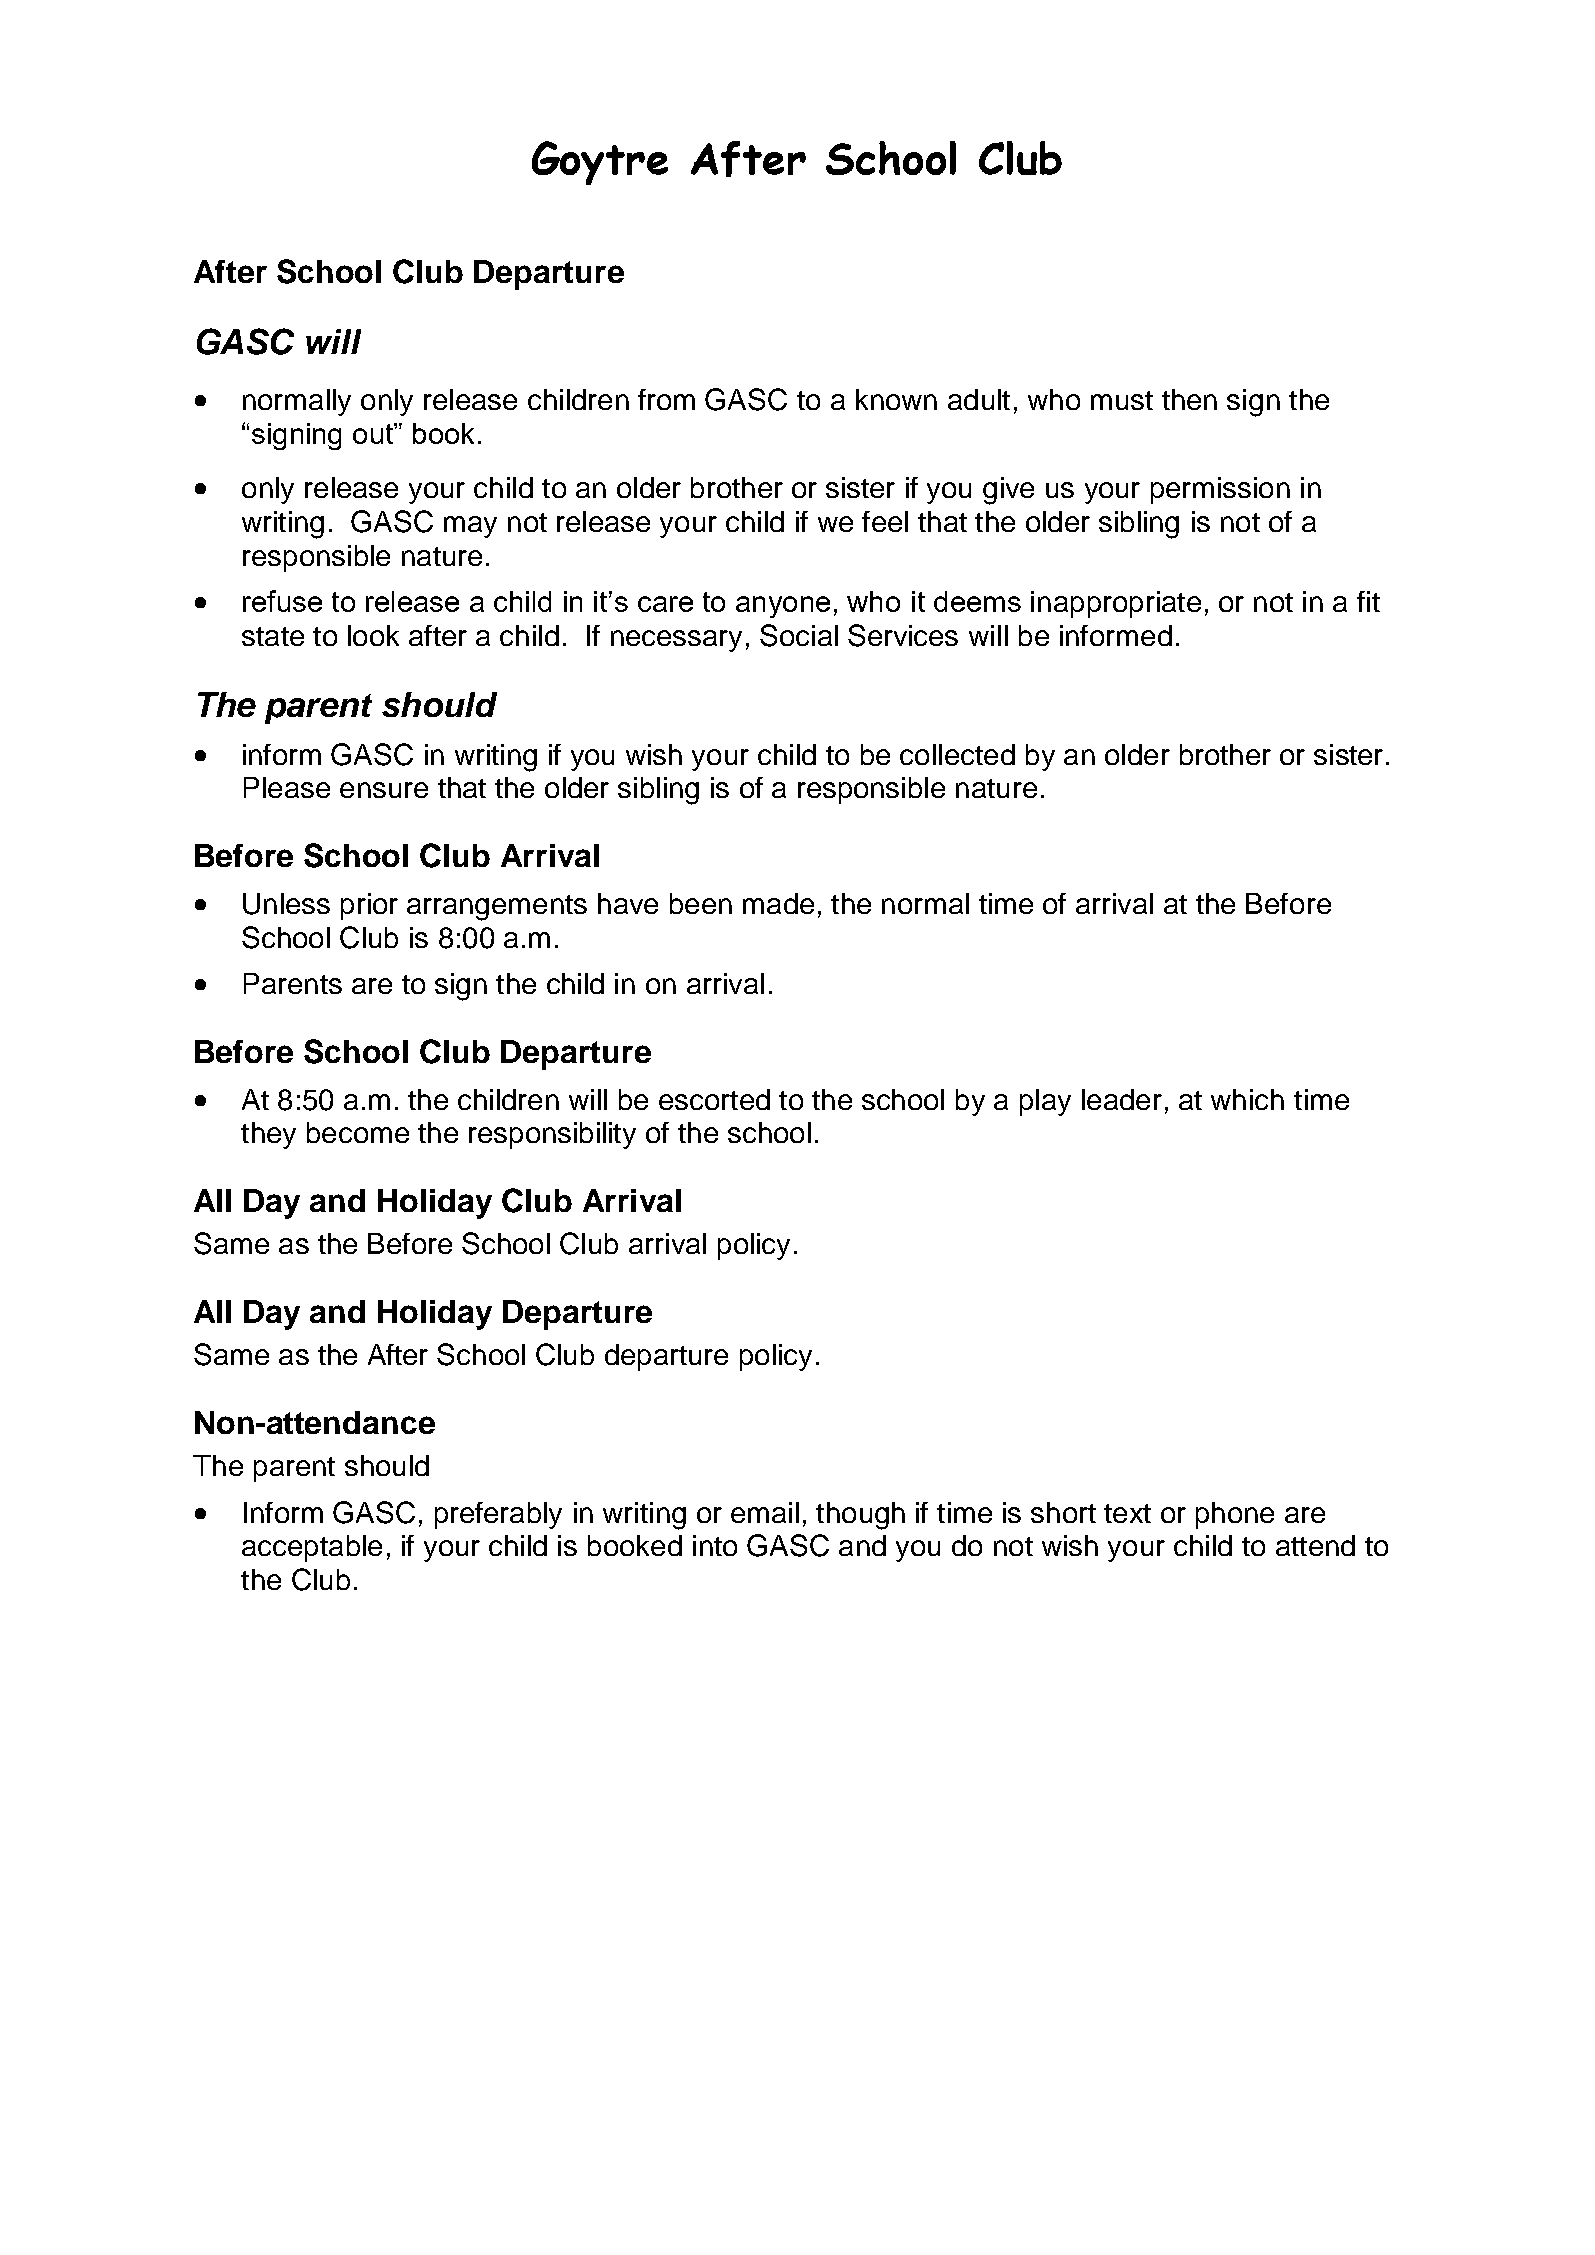  What do you see at coordinates (896, 399) in the document?
I see `known` at bounding box center [896, 399].
